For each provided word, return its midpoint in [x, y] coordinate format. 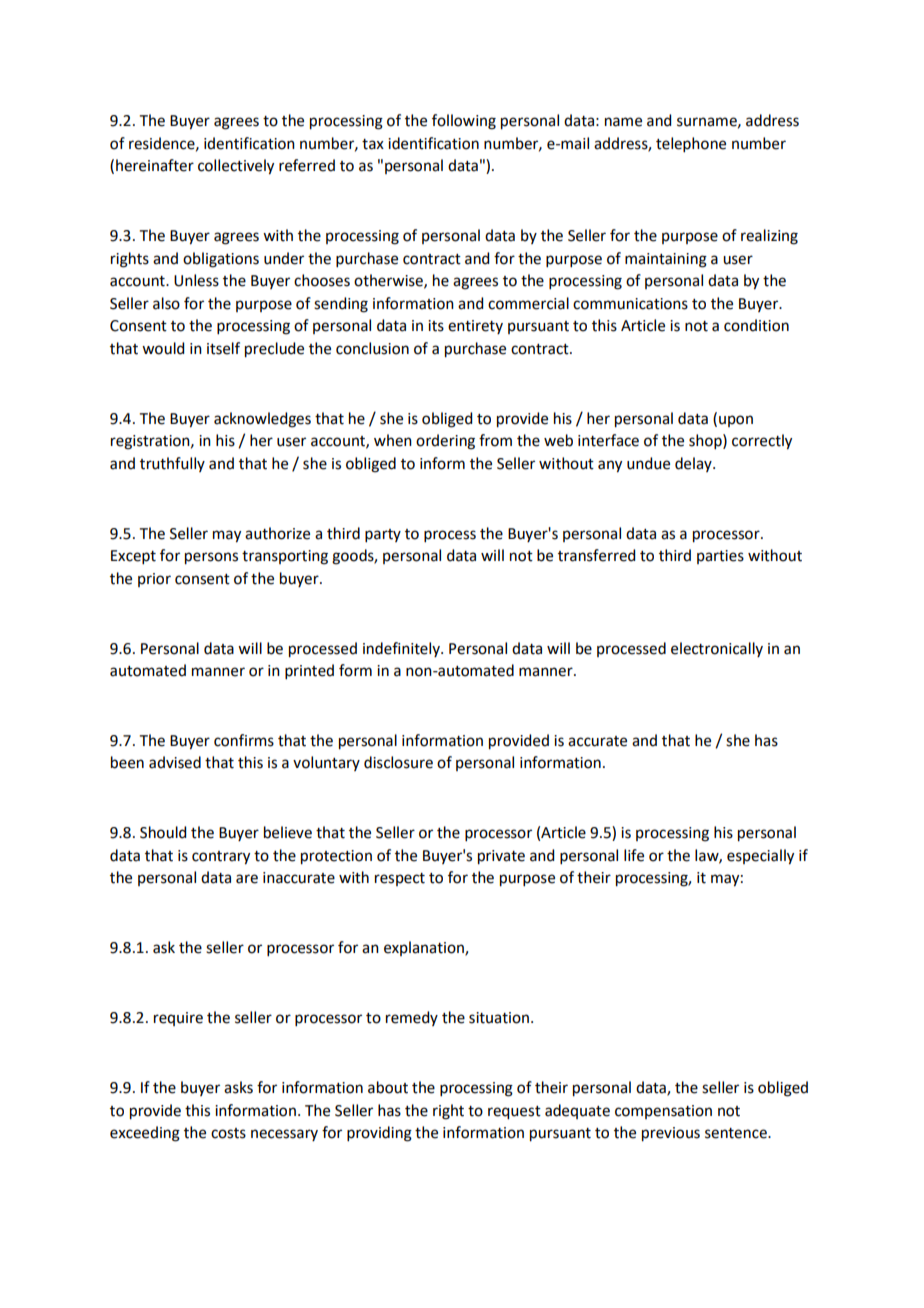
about [388, 1087]
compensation [663, 1112]
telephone [691, 144]
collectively [236, 167]
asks [238, 1087]
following [464, 122]
